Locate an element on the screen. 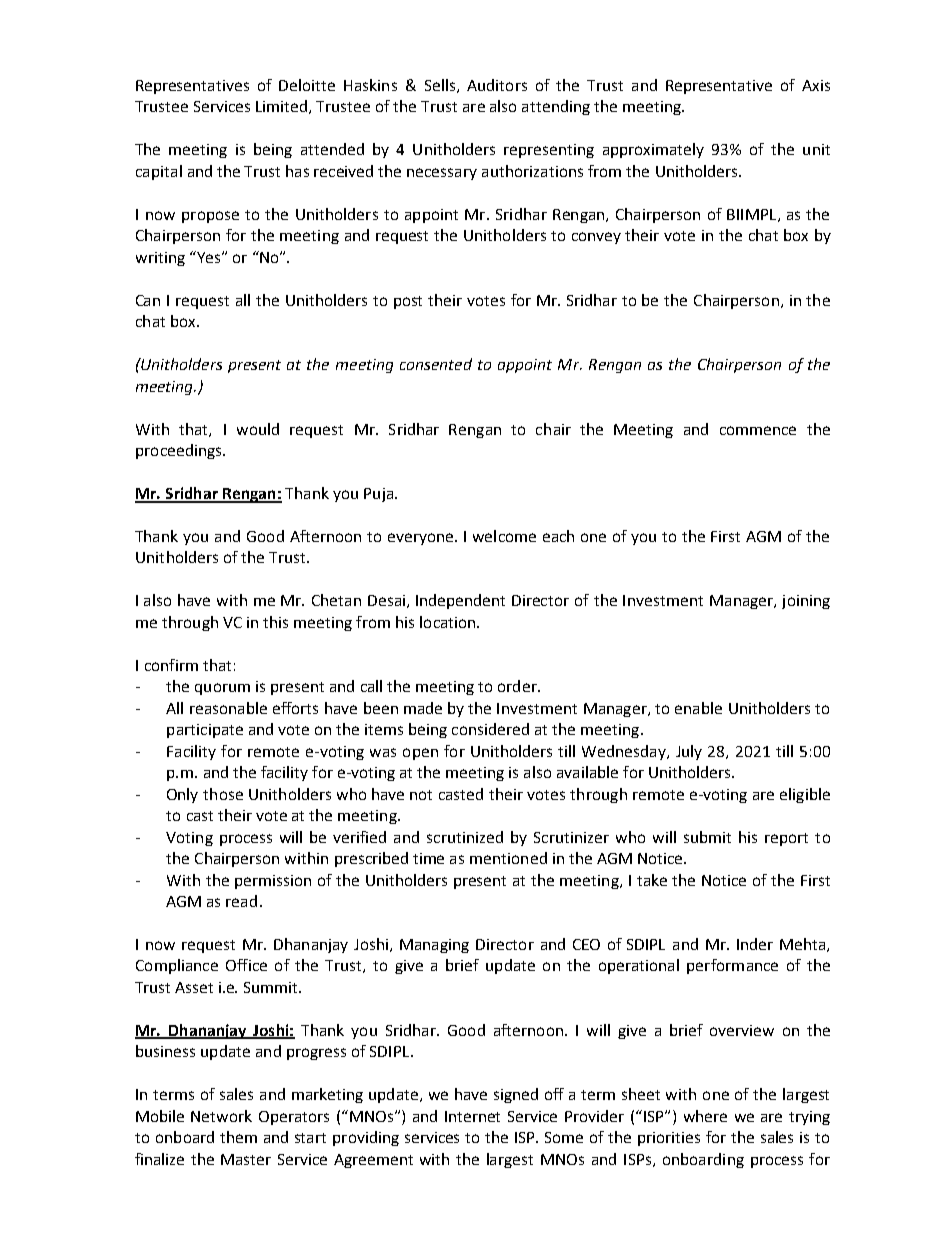 This screenshot has width=952, height=1233. Axis is located at coordinates (816, 85).
